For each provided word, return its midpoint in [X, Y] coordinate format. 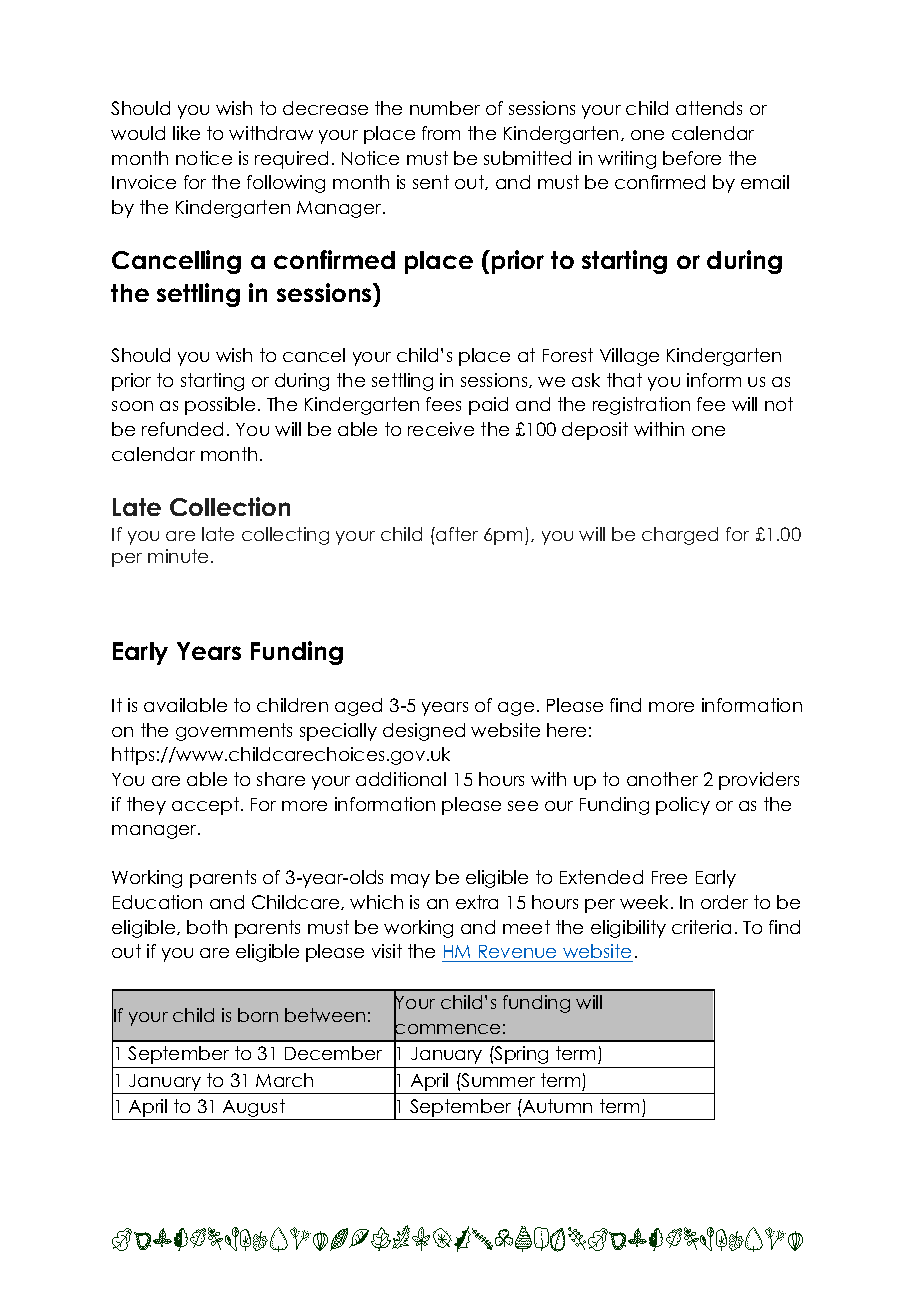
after [456, 534]
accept [205, 806]
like [186, 133]
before [692, 158]
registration [641, 406]
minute [178, 556]
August [254, 1109]
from [441, 133]
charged [680, 536]
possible [220, 406]
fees [443, 404]
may [410, 881]
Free [669, 877]
